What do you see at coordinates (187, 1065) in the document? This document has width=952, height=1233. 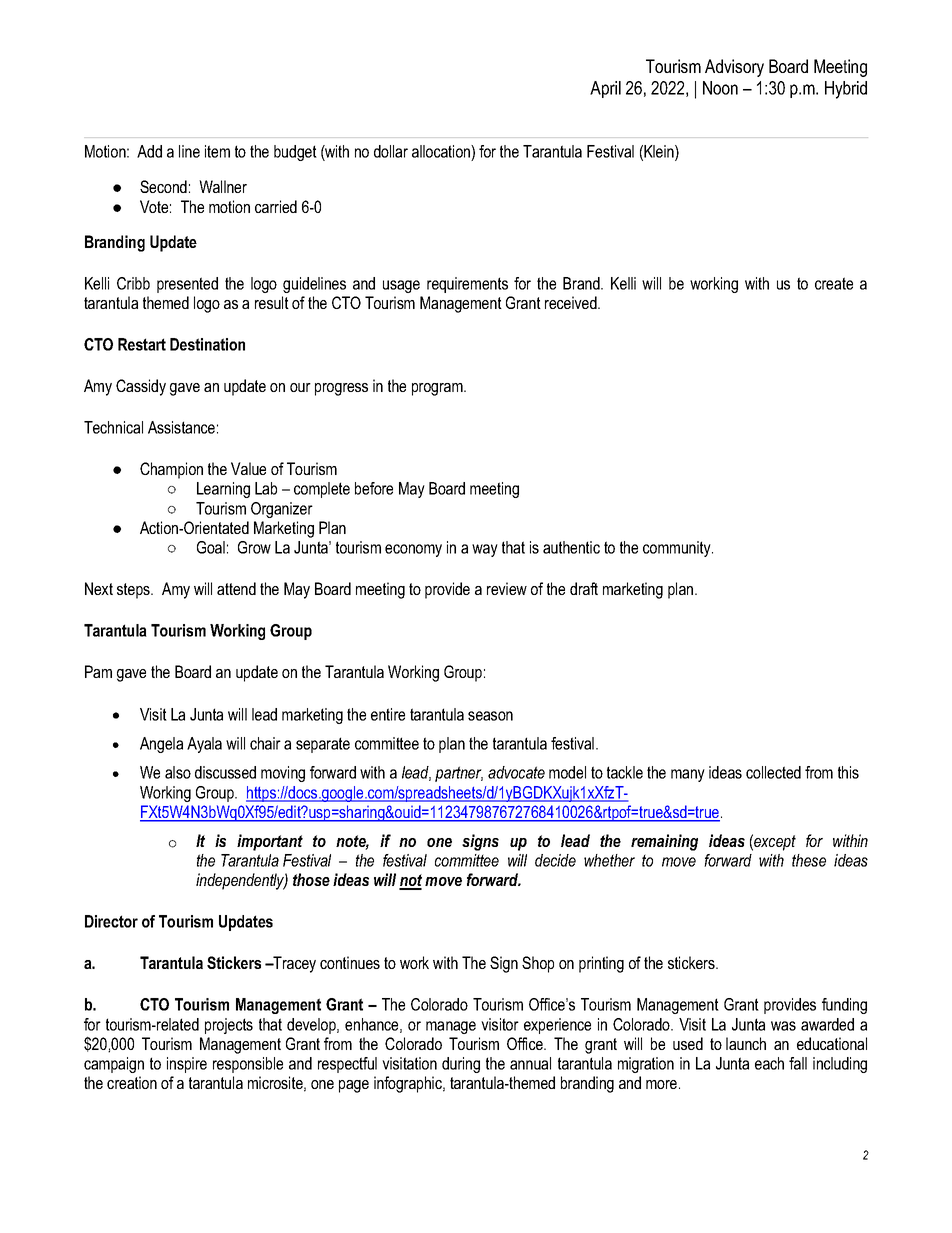 I see `inspire` at bounding box center [187, 1065].
